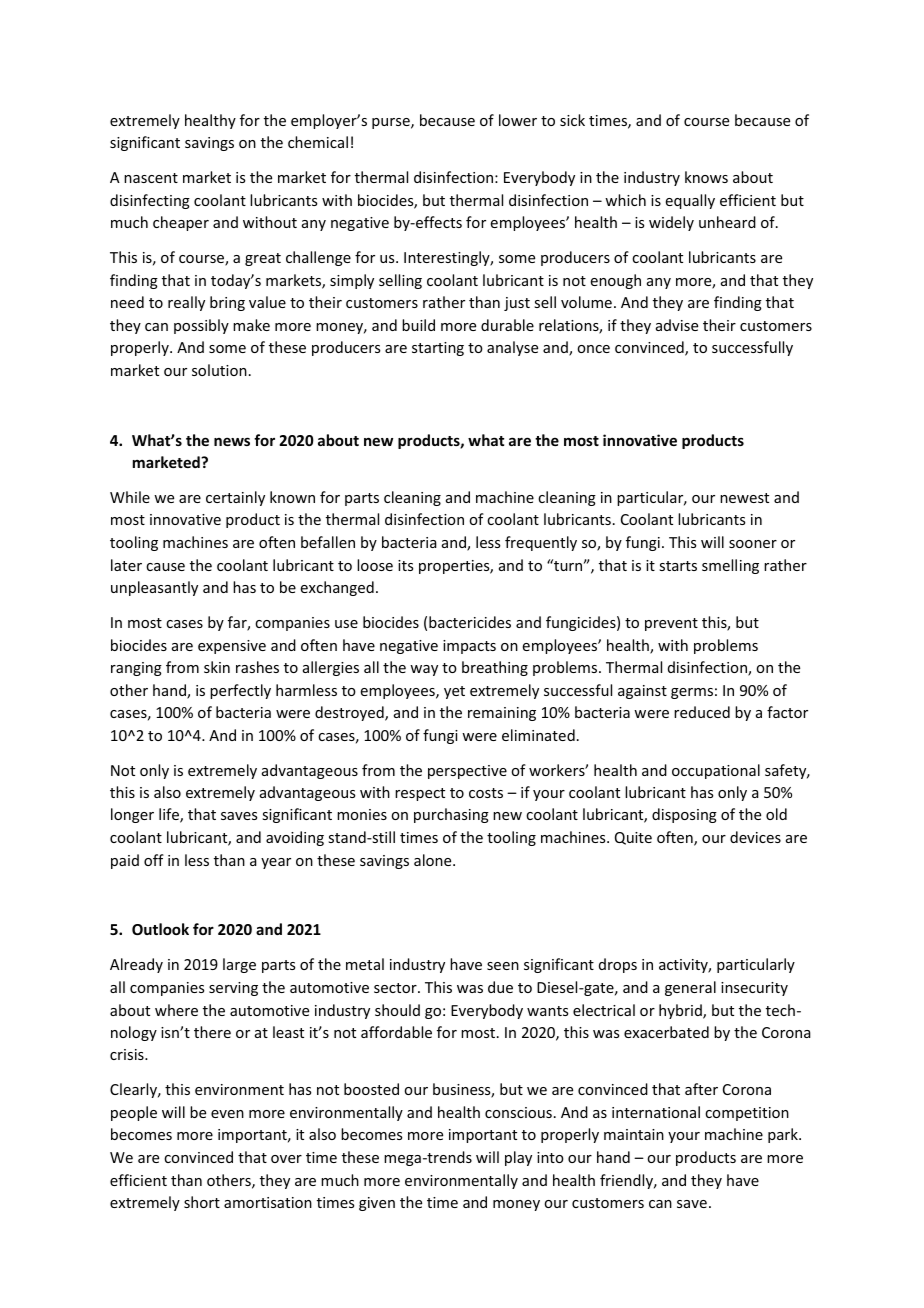 The width and height of the page is (924, 1308). Describe the element at coordinates (202, 1202) in the page. I see `short` at that location.
